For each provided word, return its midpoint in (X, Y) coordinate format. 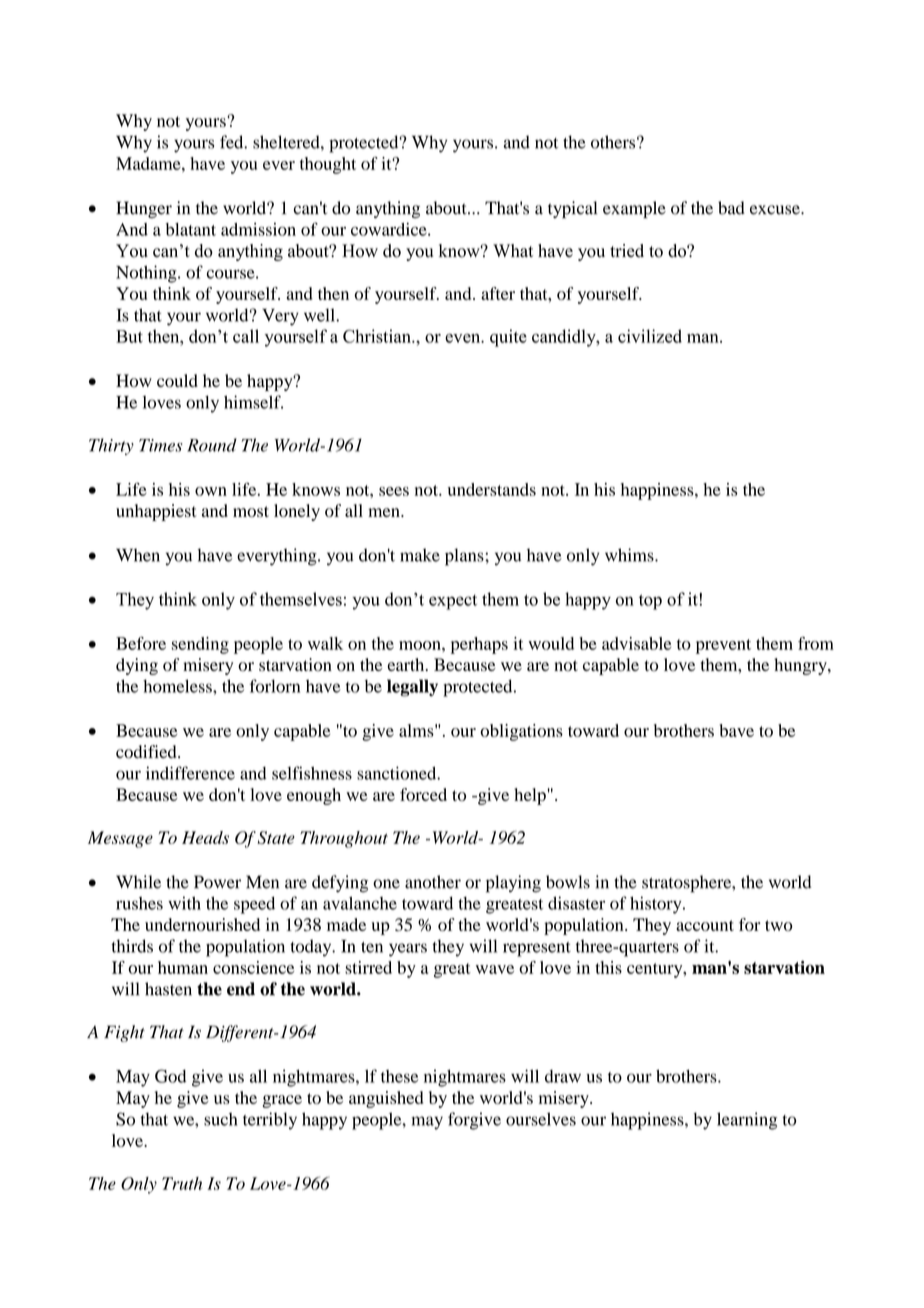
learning (747, 1121)
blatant (191, 229)
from (816, 643)
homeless (178, 686)
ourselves (541, 1119)
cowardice (390, 229)
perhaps (479, 645)
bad (731, 208)
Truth (182, 1183)
